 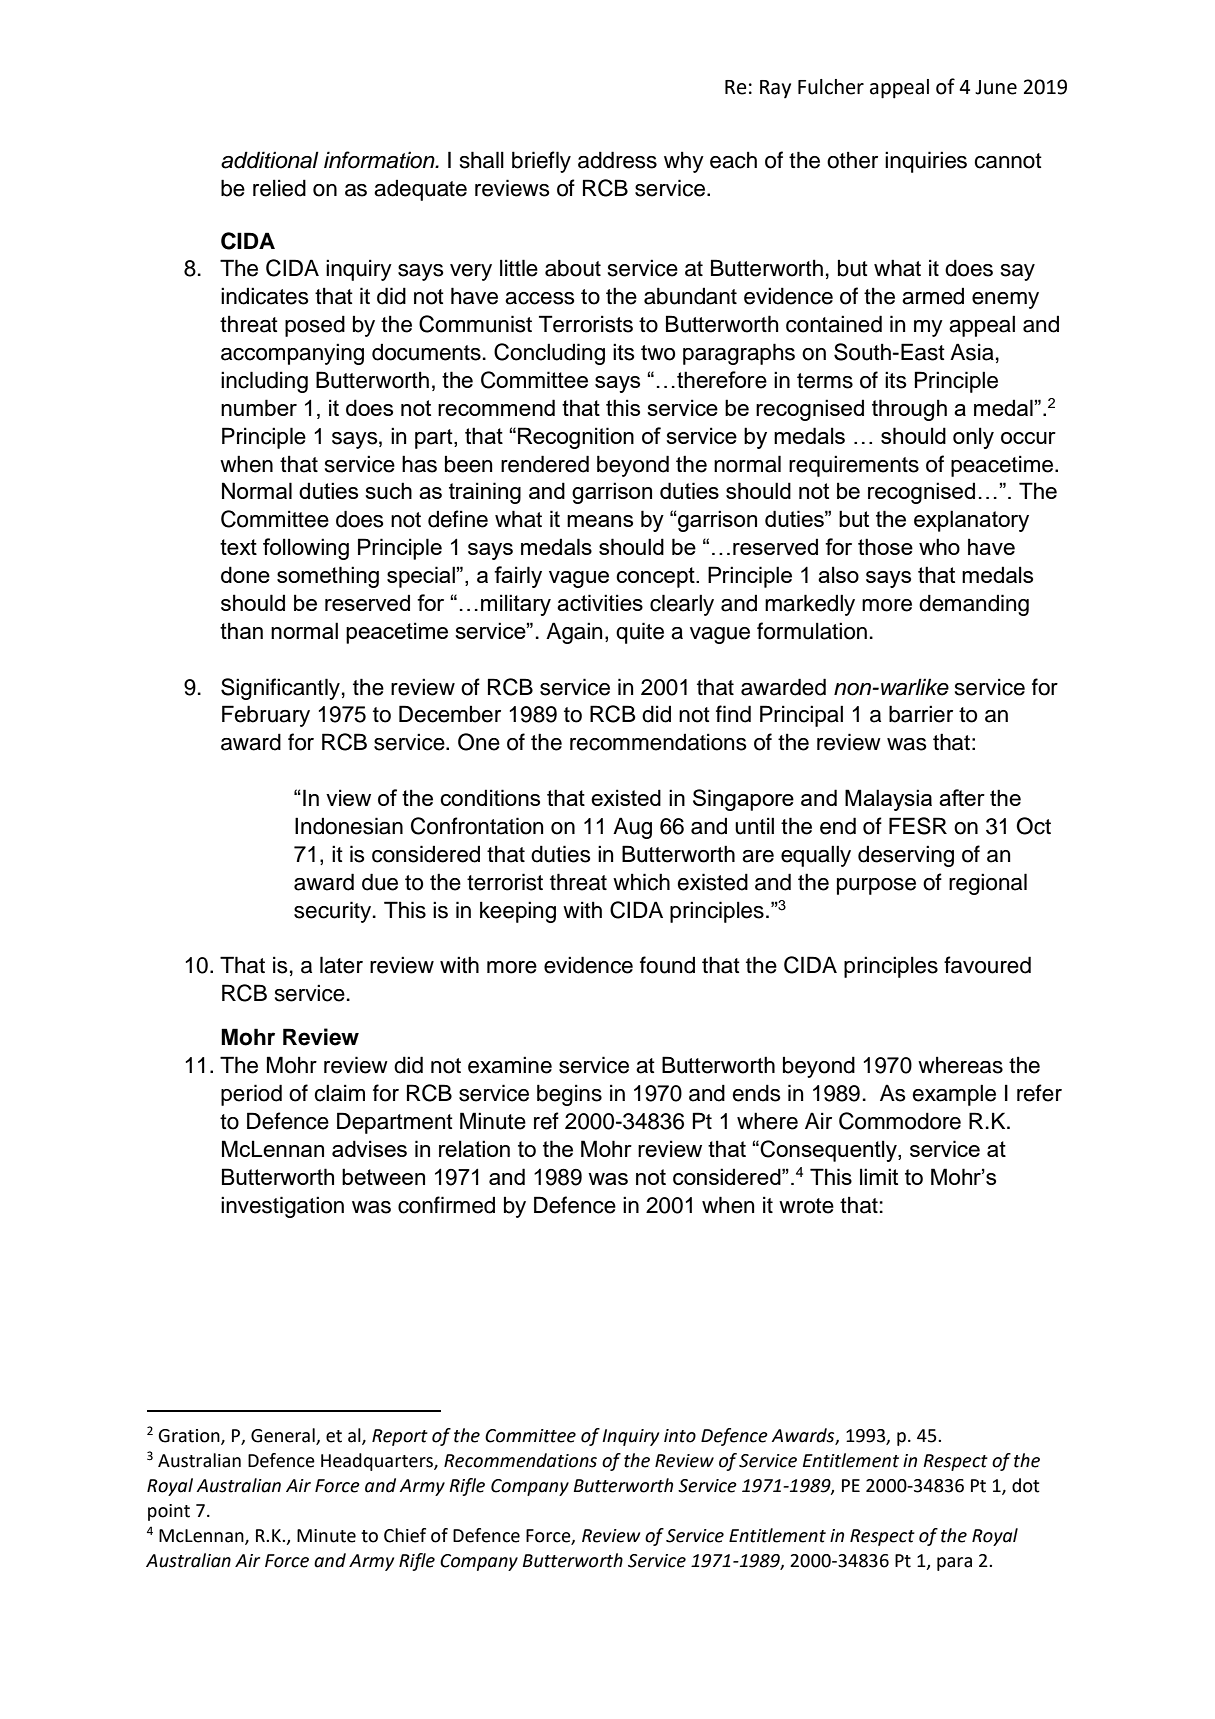 What do you see at coordinates (962, 797) in the screenshot?
I see `after` at bounding box center [962, 797].
